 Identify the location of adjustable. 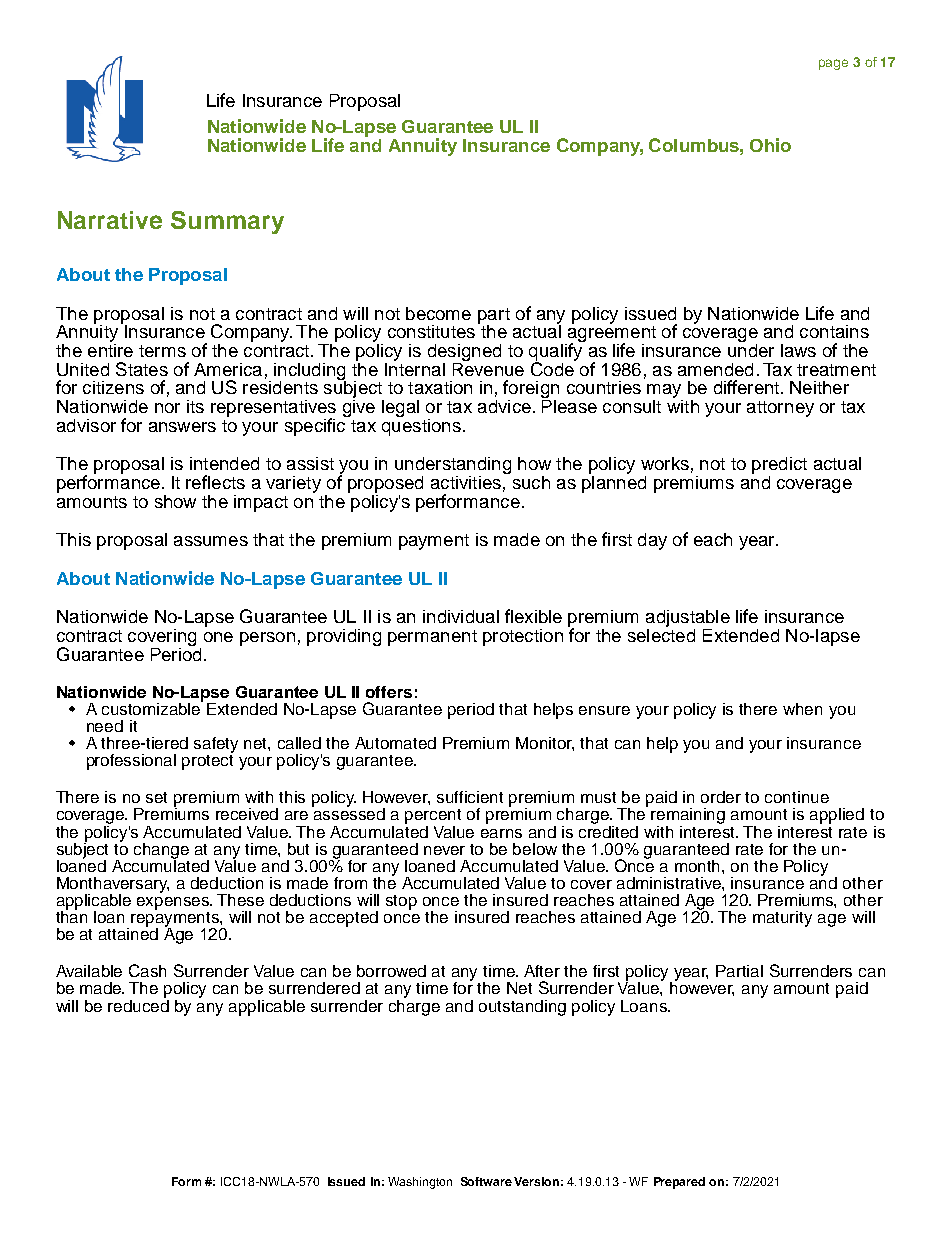
(688, 620).
